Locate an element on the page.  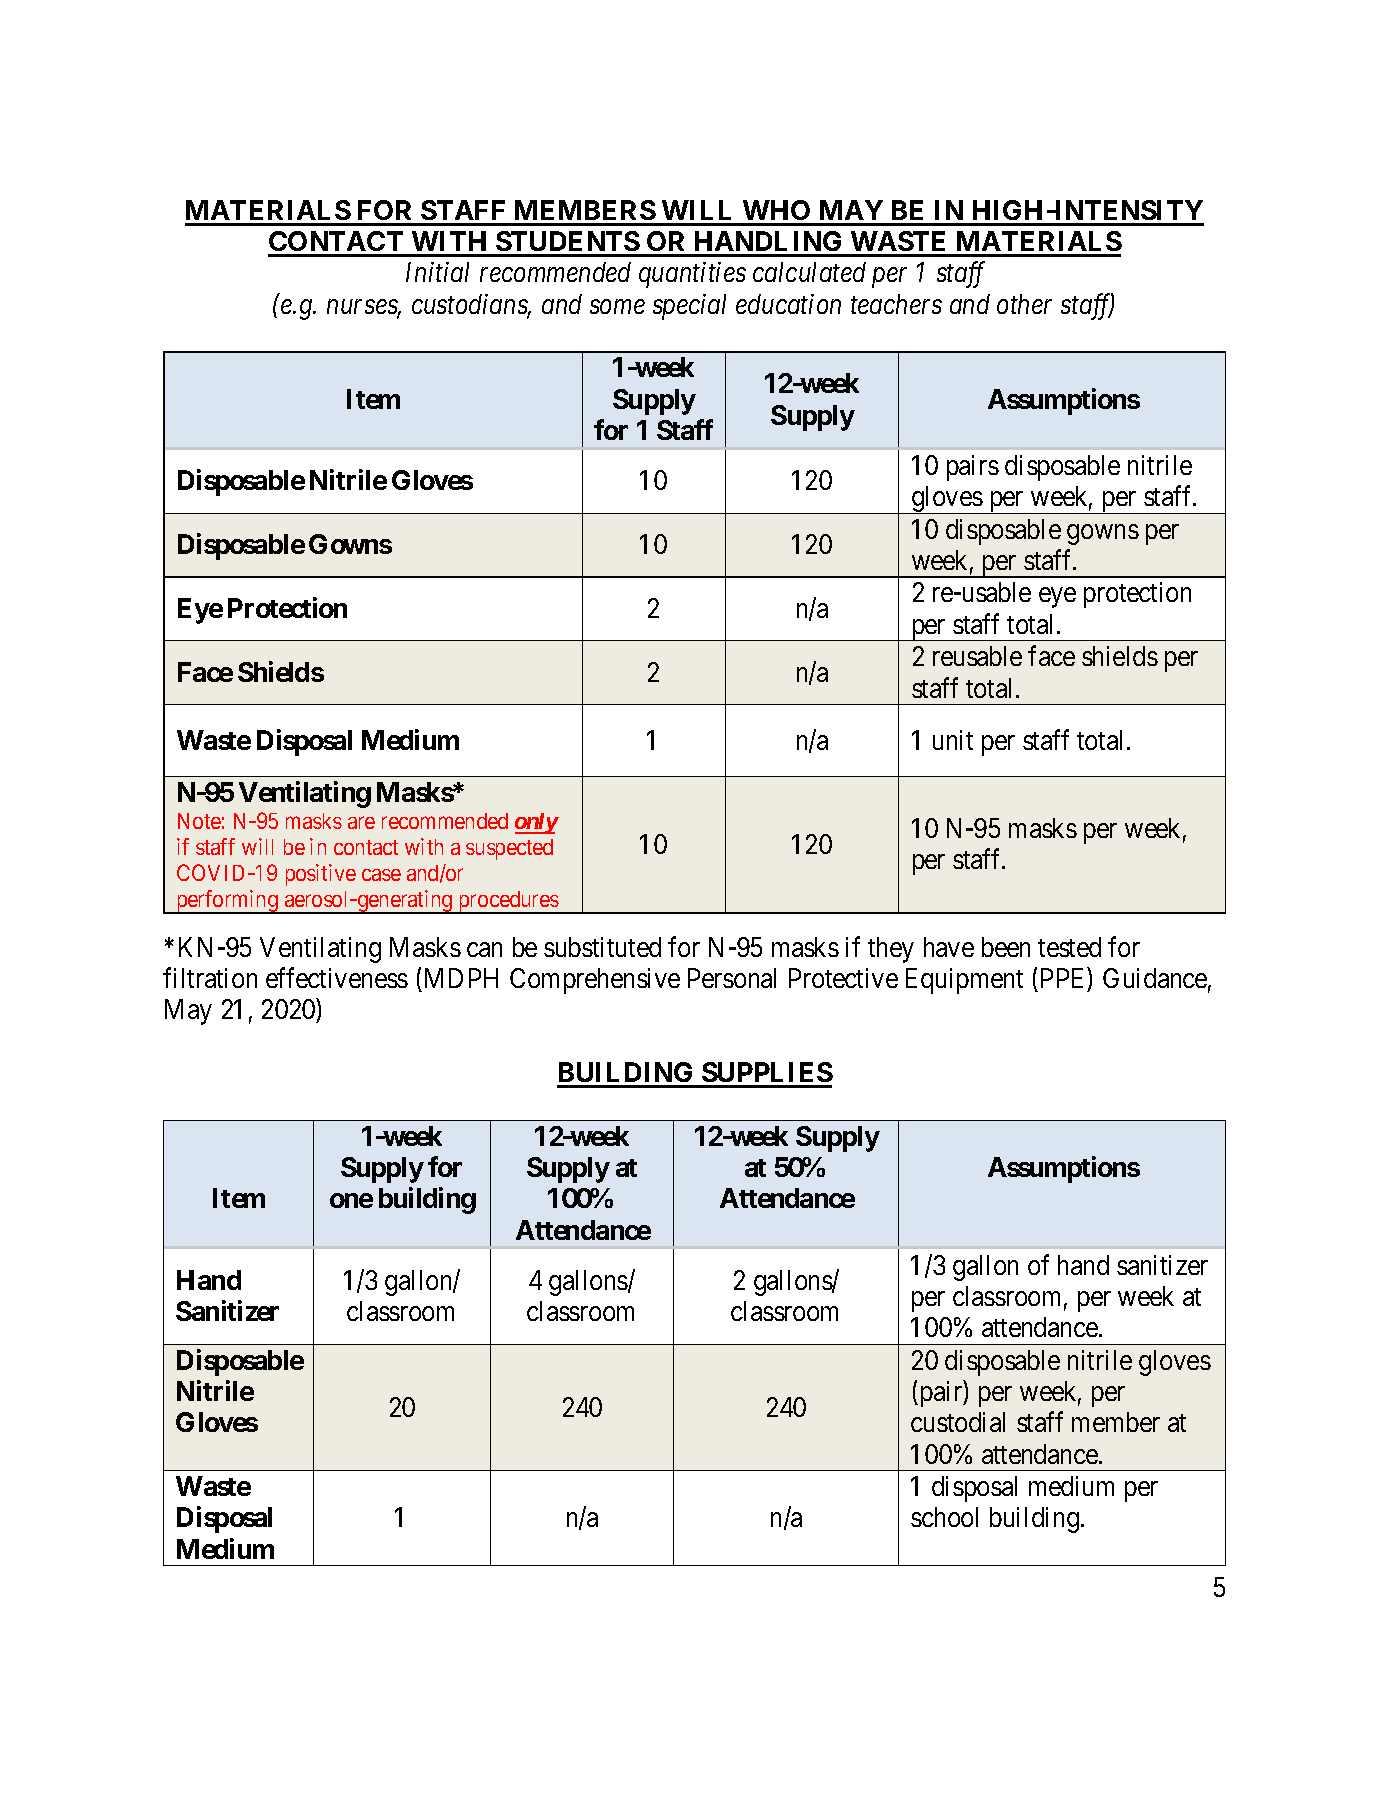
some is located at coordinates (617, 307).
